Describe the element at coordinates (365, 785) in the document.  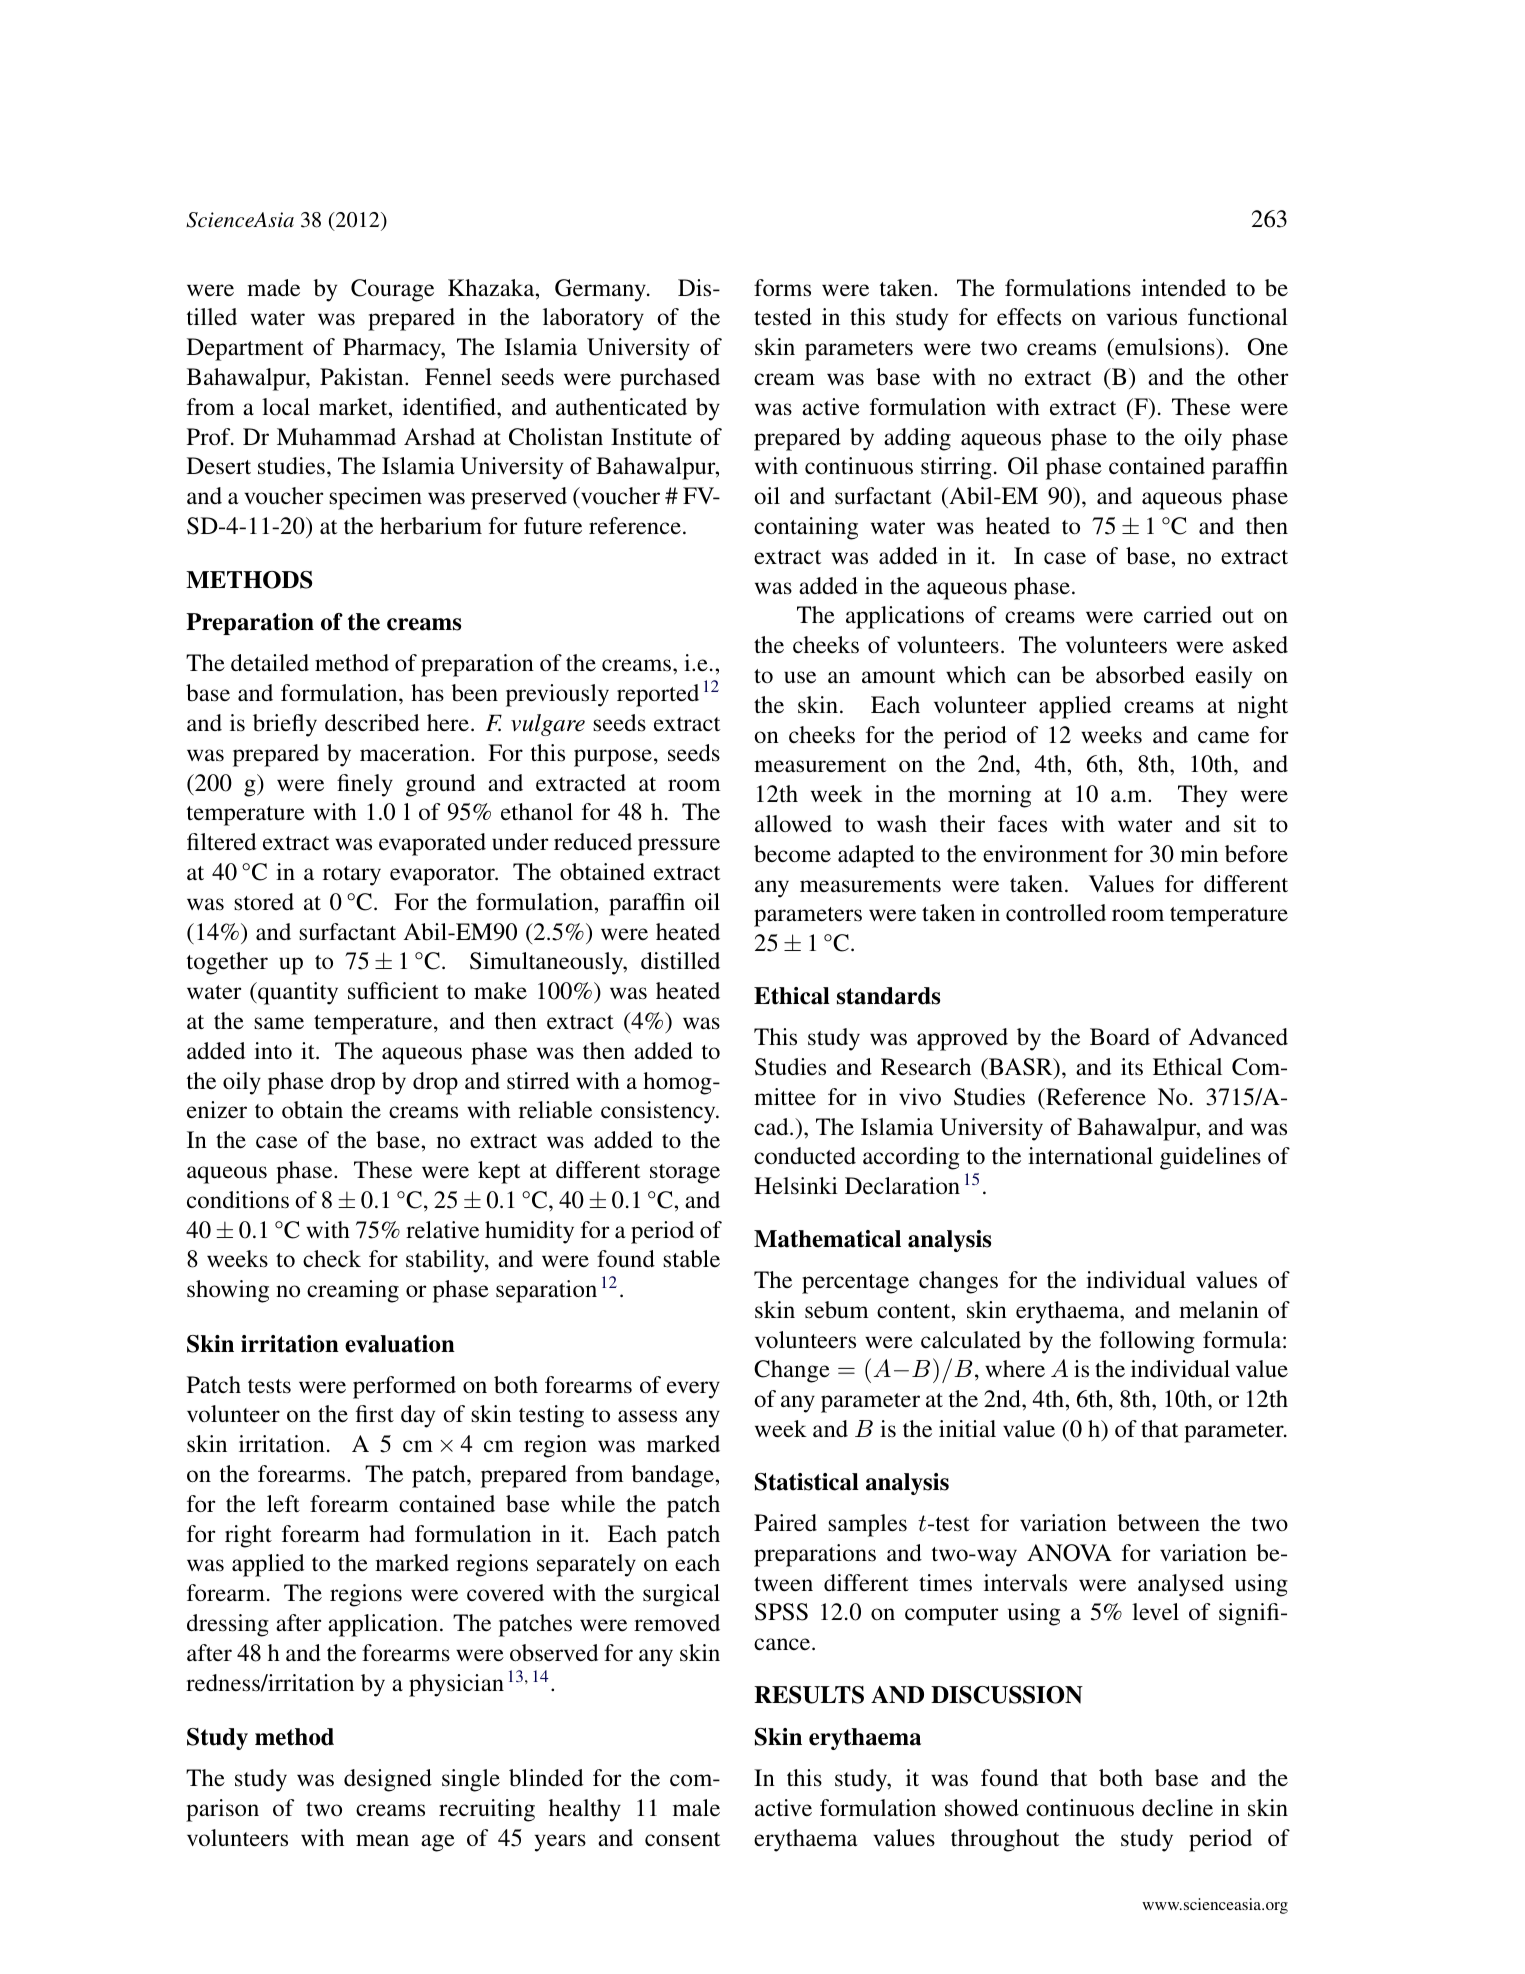
I see `finely` at that location.
